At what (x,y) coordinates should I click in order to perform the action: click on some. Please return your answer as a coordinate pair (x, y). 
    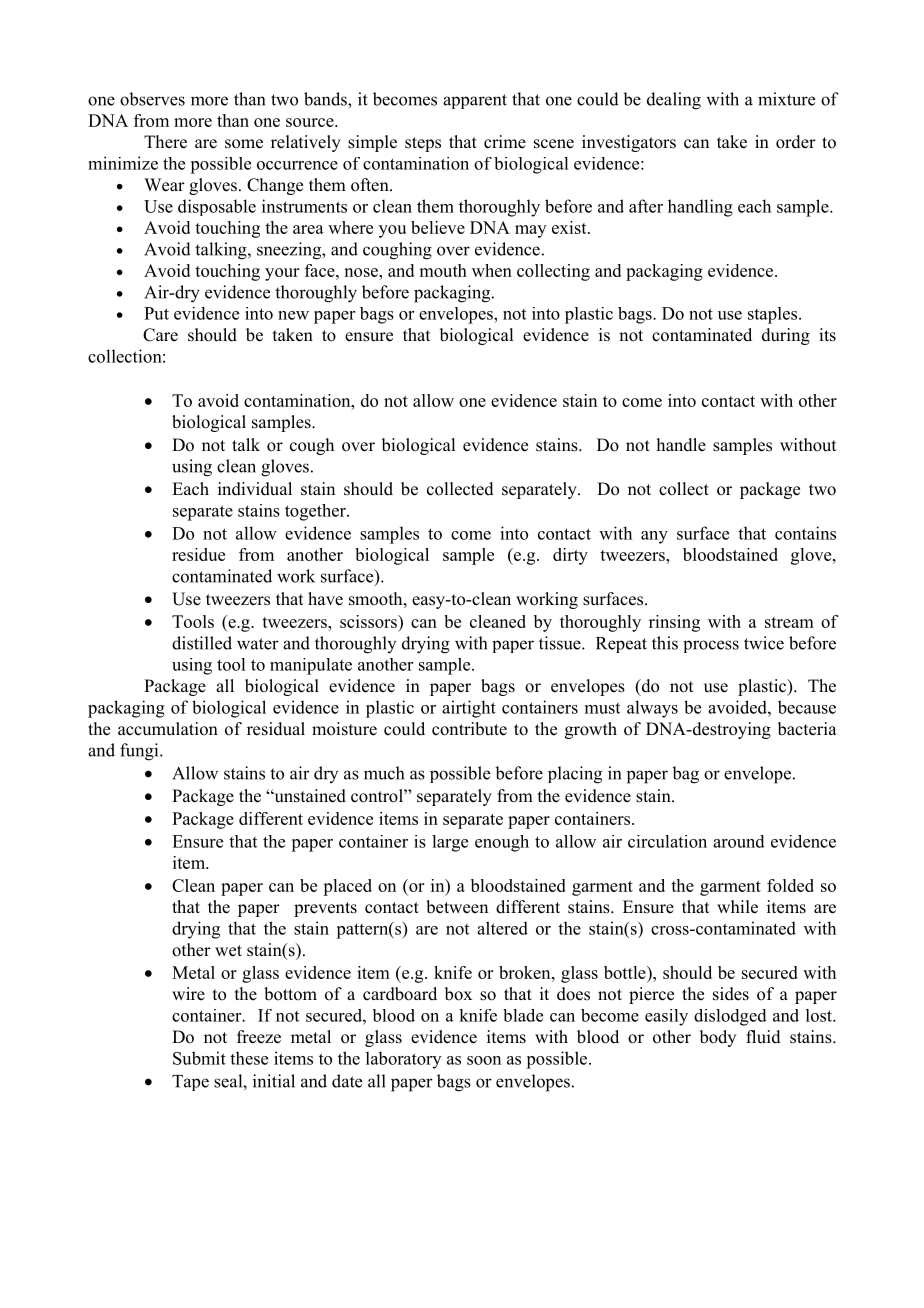
    Looking at the image, I should click on (244, 144).
